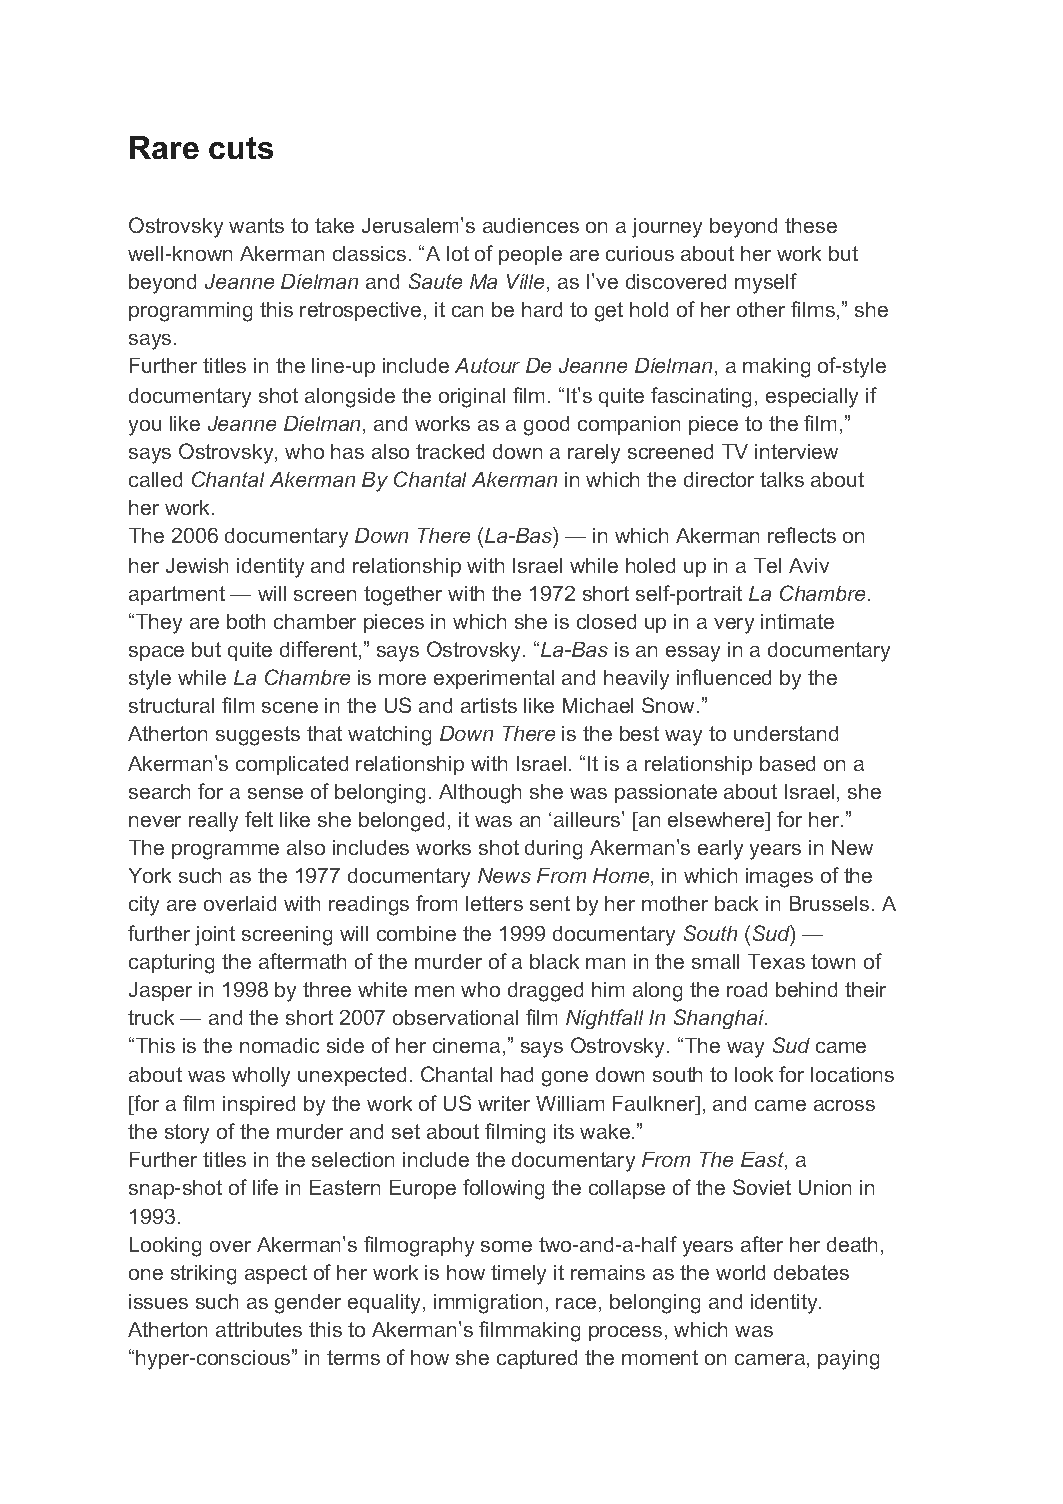 The image size is (1063, 1504). What do you see at coordinates (258, 736) in the image?
I see `suggests` at bounding box center [258, 736].
